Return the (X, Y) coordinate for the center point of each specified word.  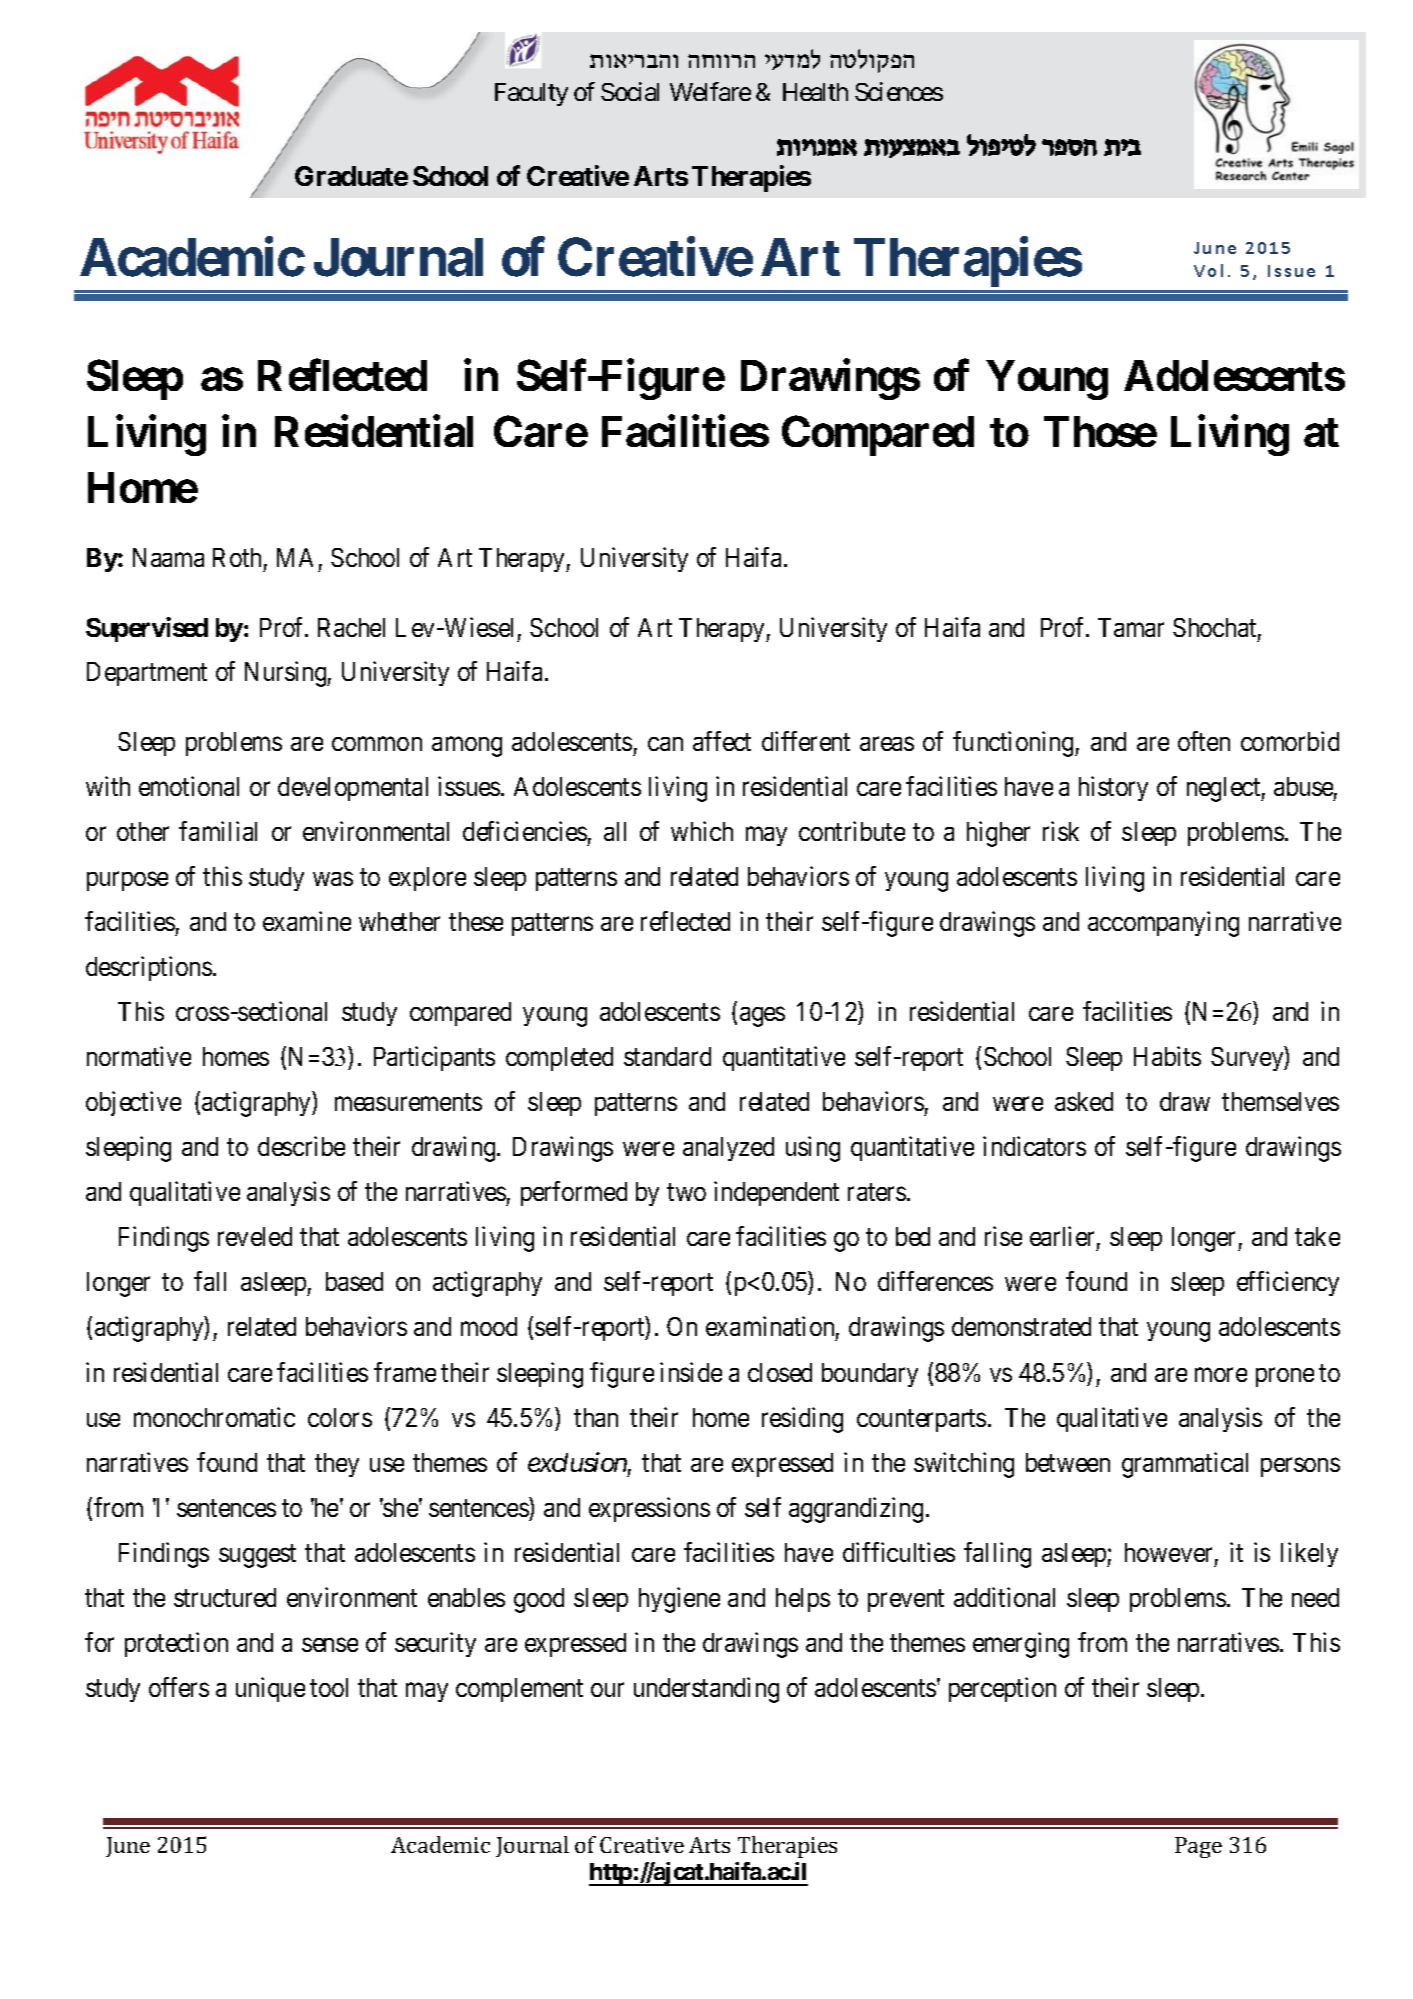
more (1221, 1375)
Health (815, 92)
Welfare (710, 91)
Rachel (351, 627)
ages (762, 1017)
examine (307, 921)
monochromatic (214, 1417)
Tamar (1131, 627)
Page (1198, 1847)
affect (722, 741)
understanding (706, 1690)
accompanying (1163, 924)
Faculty (531, 94)
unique (270, 1689)
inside (691, 1372)
